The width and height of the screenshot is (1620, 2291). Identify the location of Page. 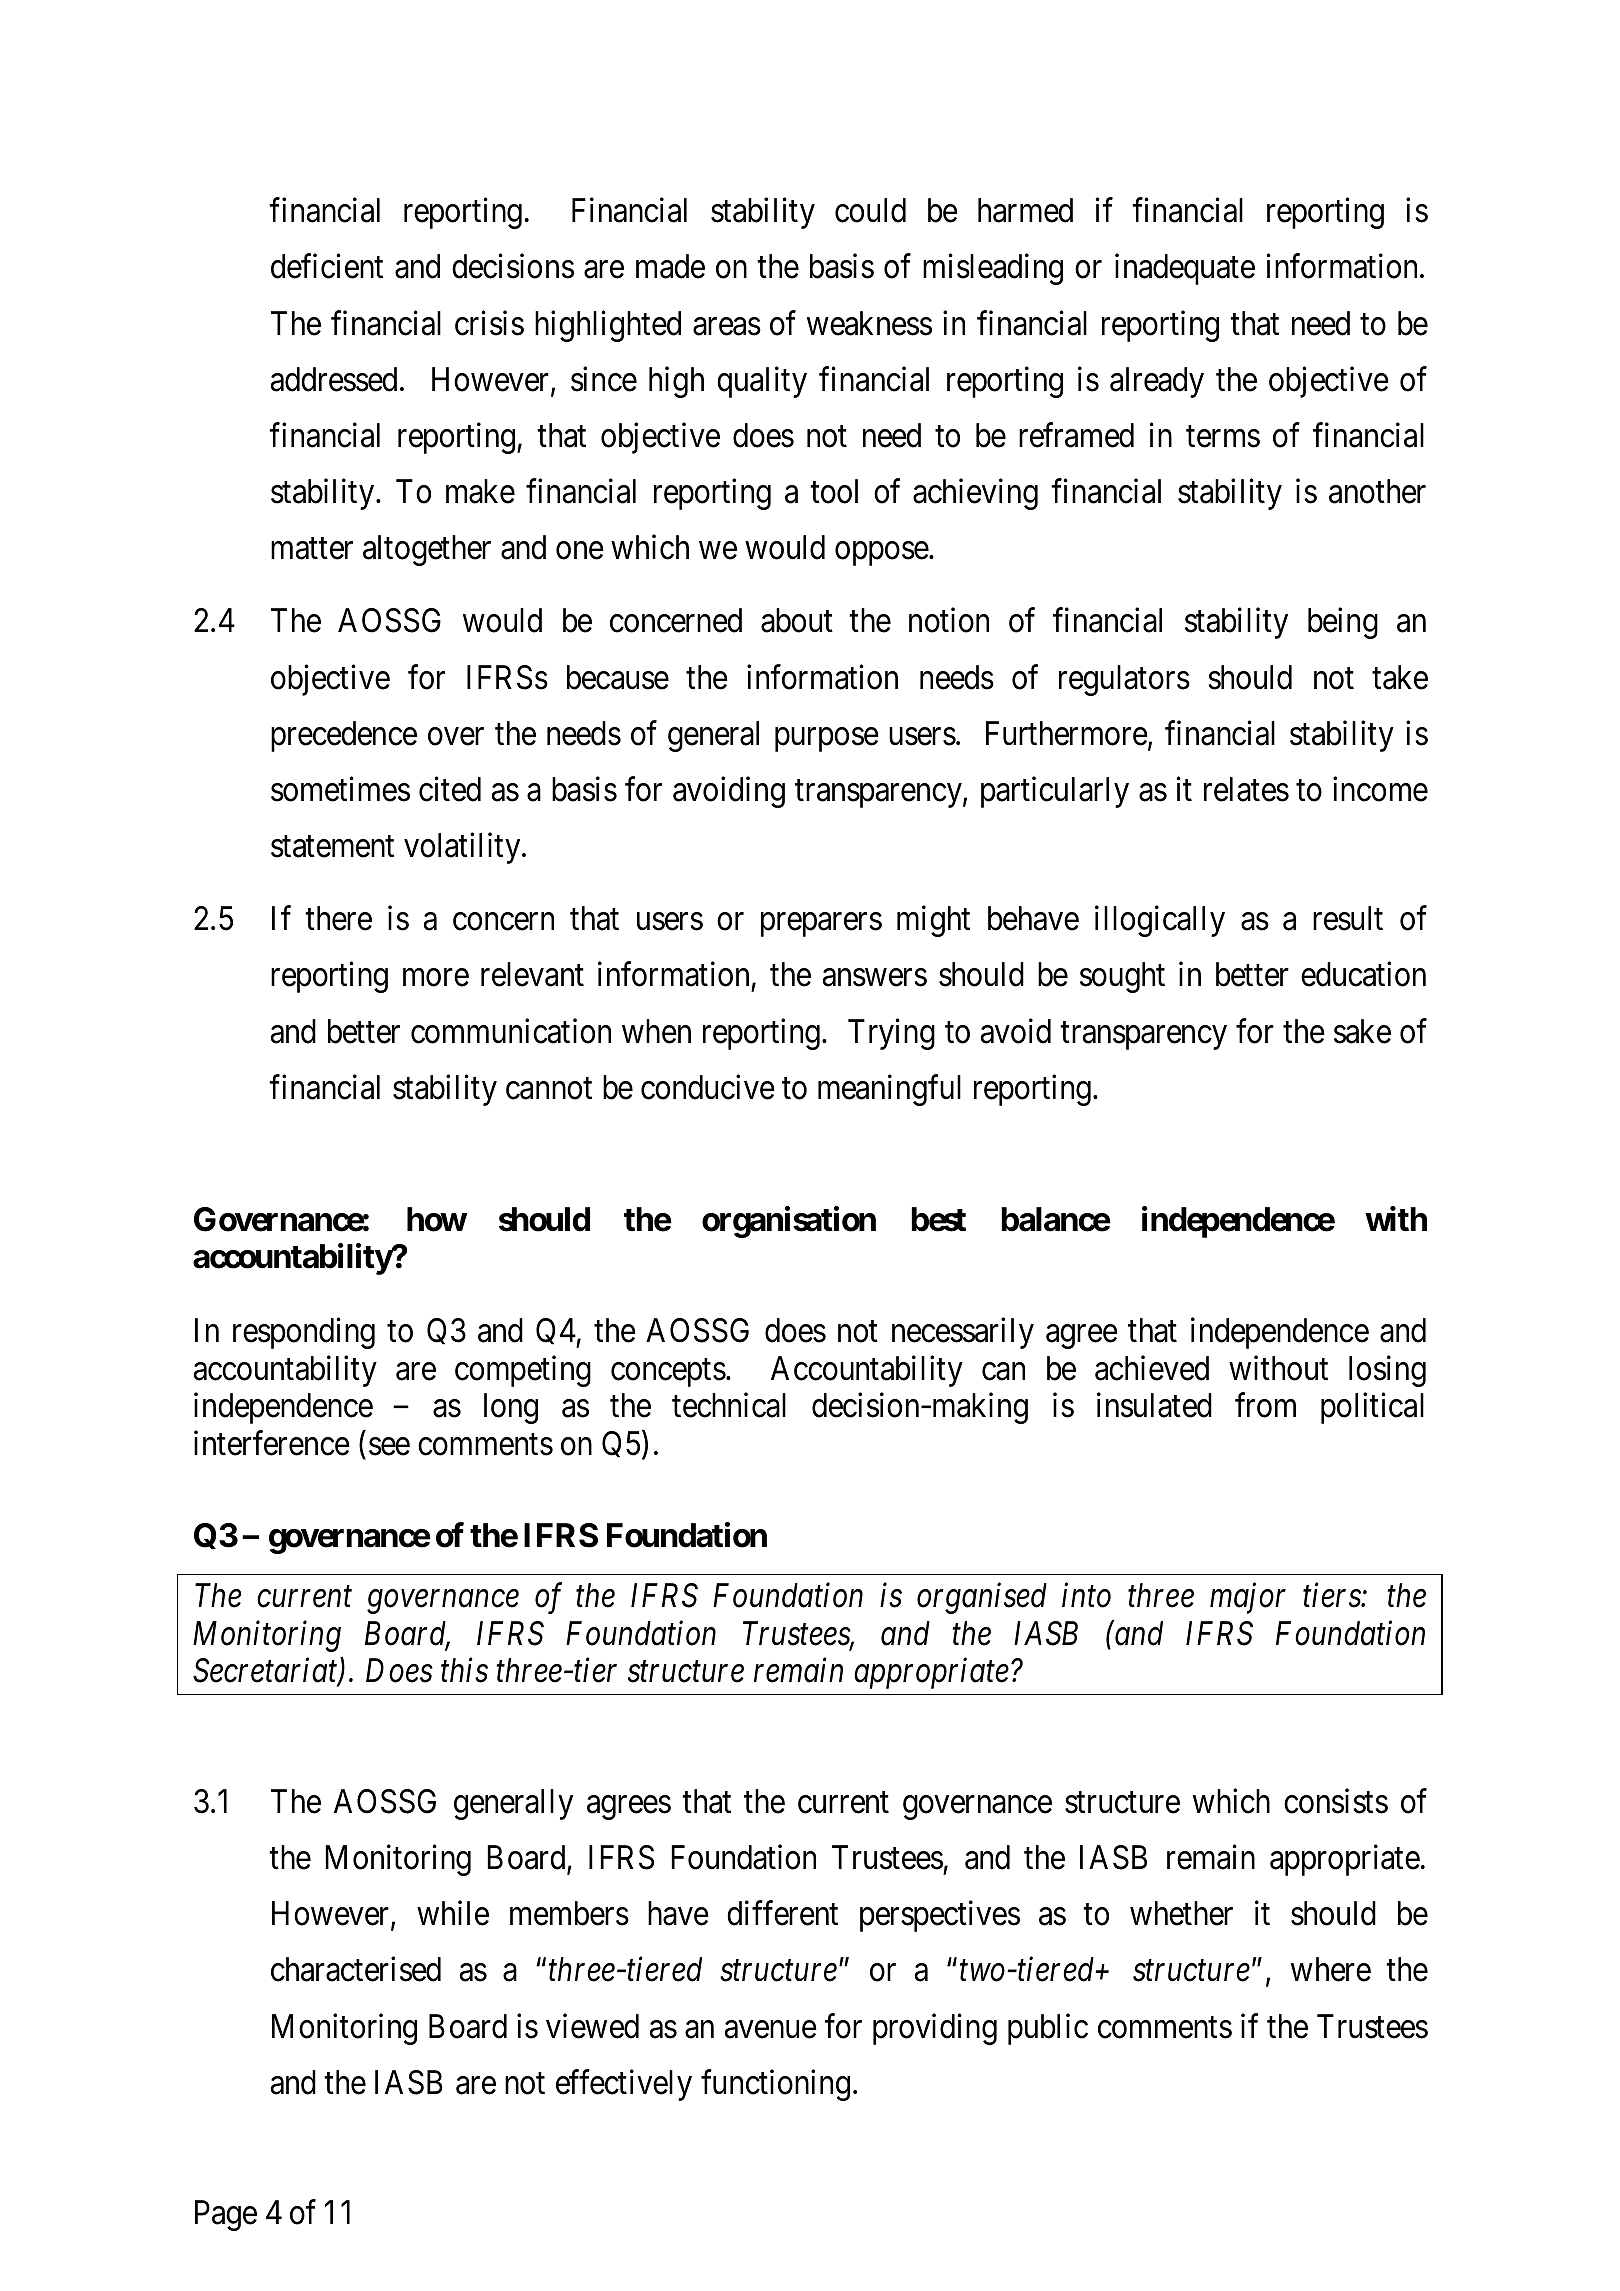
(226, 2215).
